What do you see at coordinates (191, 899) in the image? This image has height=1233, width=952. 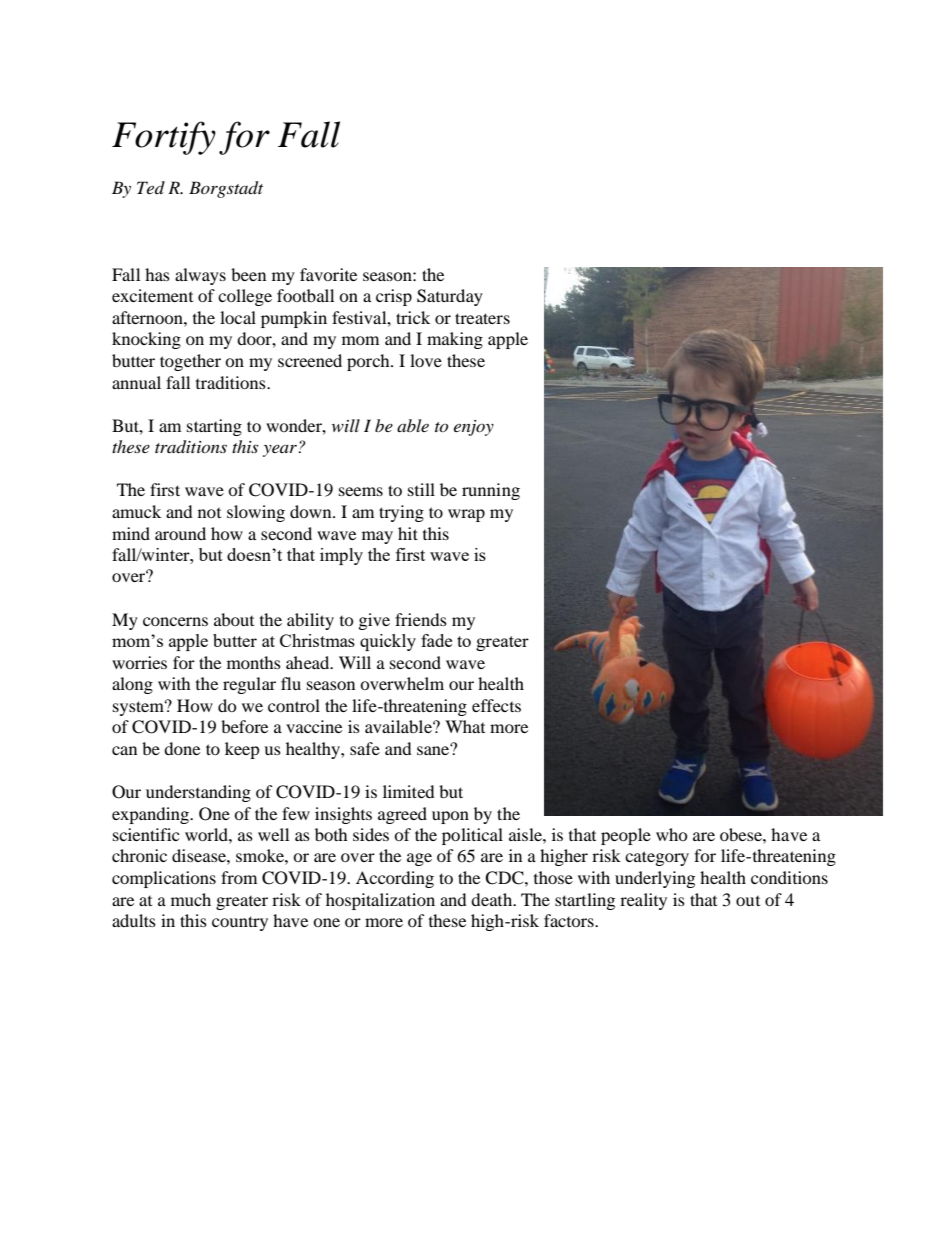 I see `much` at bounding box center [191, 899].
